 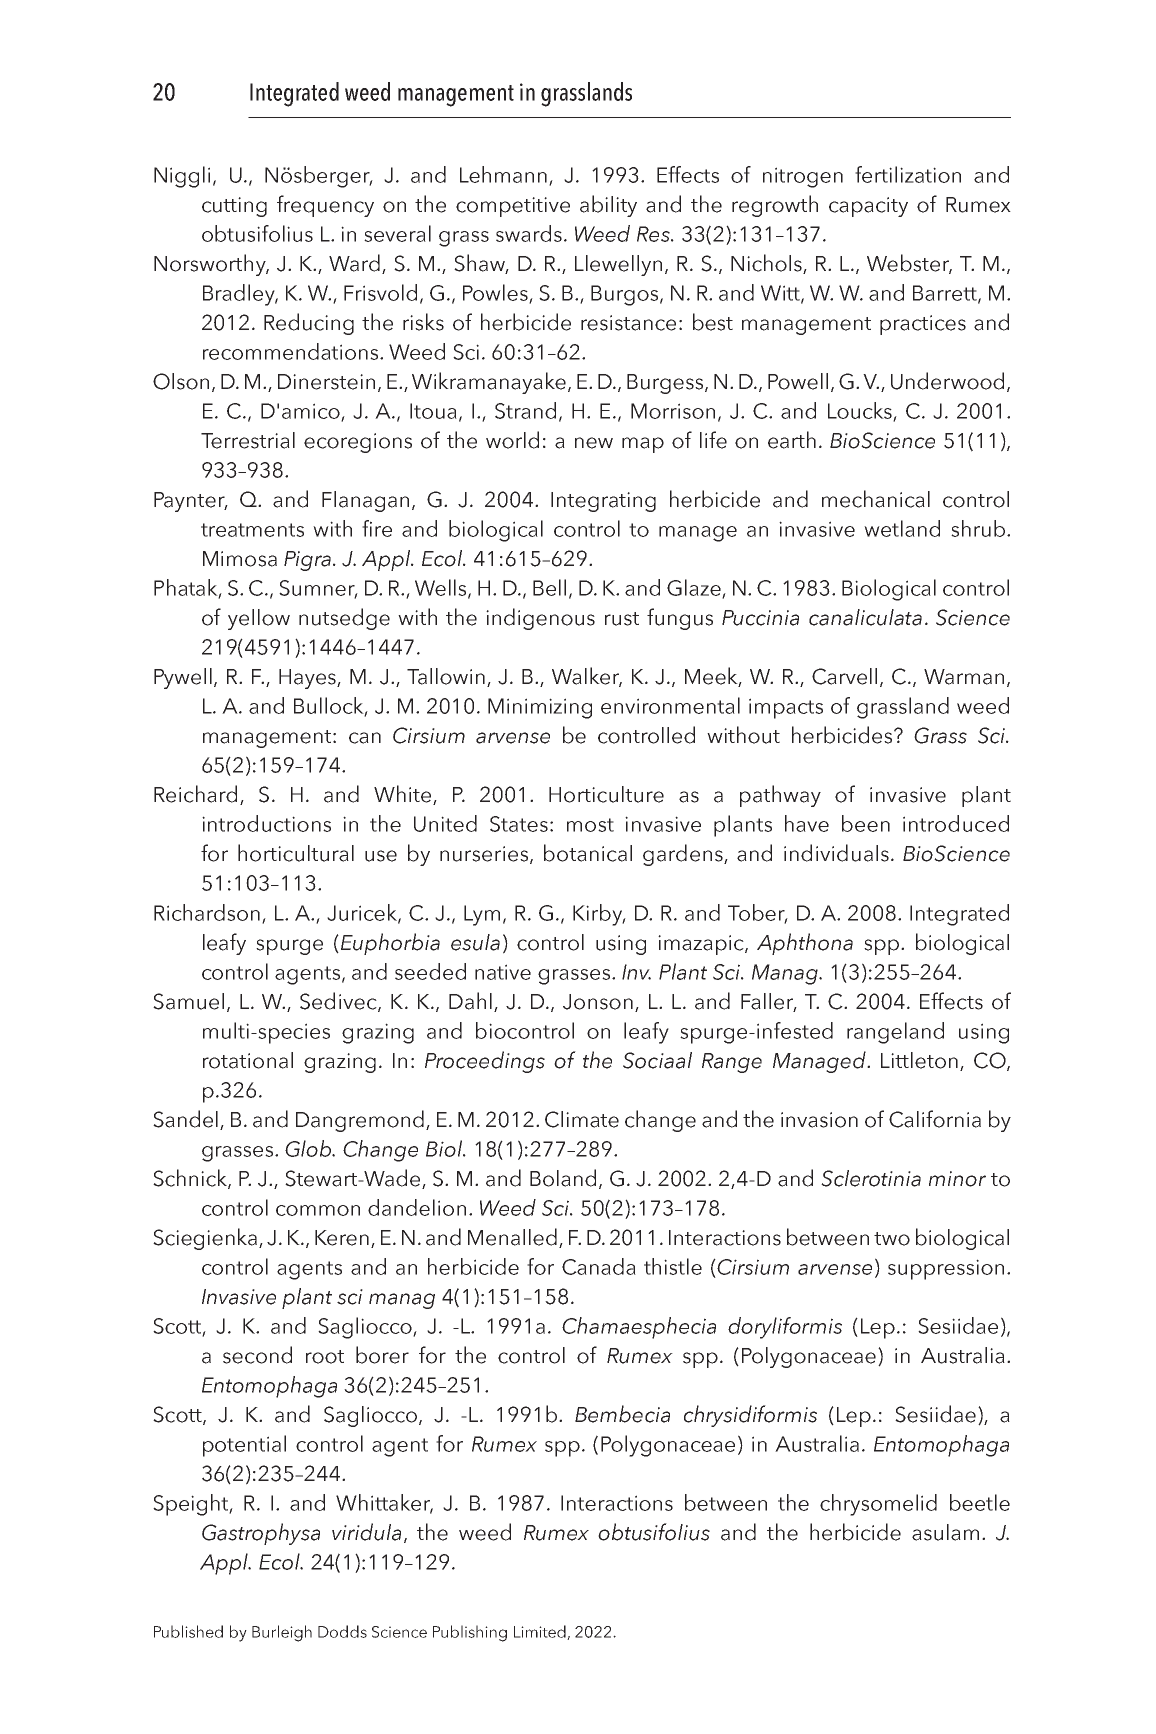 What do you see at coordinates (342, 1631) in the screenshot?
I see `Dodds` at bounding box center [342, 1631].
